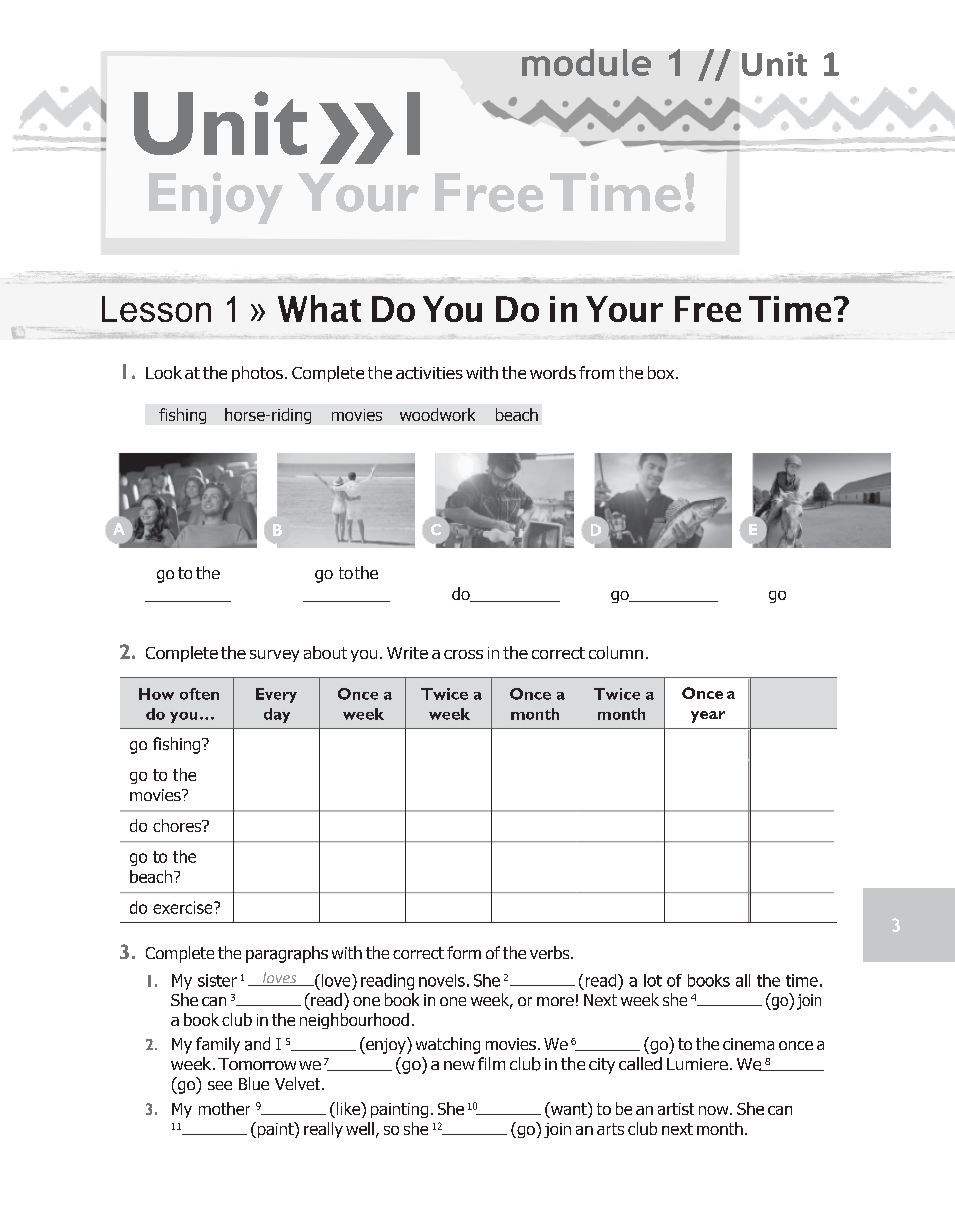  Describe the element at coordinates (464, 952) in the screenshot. I see `form` at that location.
